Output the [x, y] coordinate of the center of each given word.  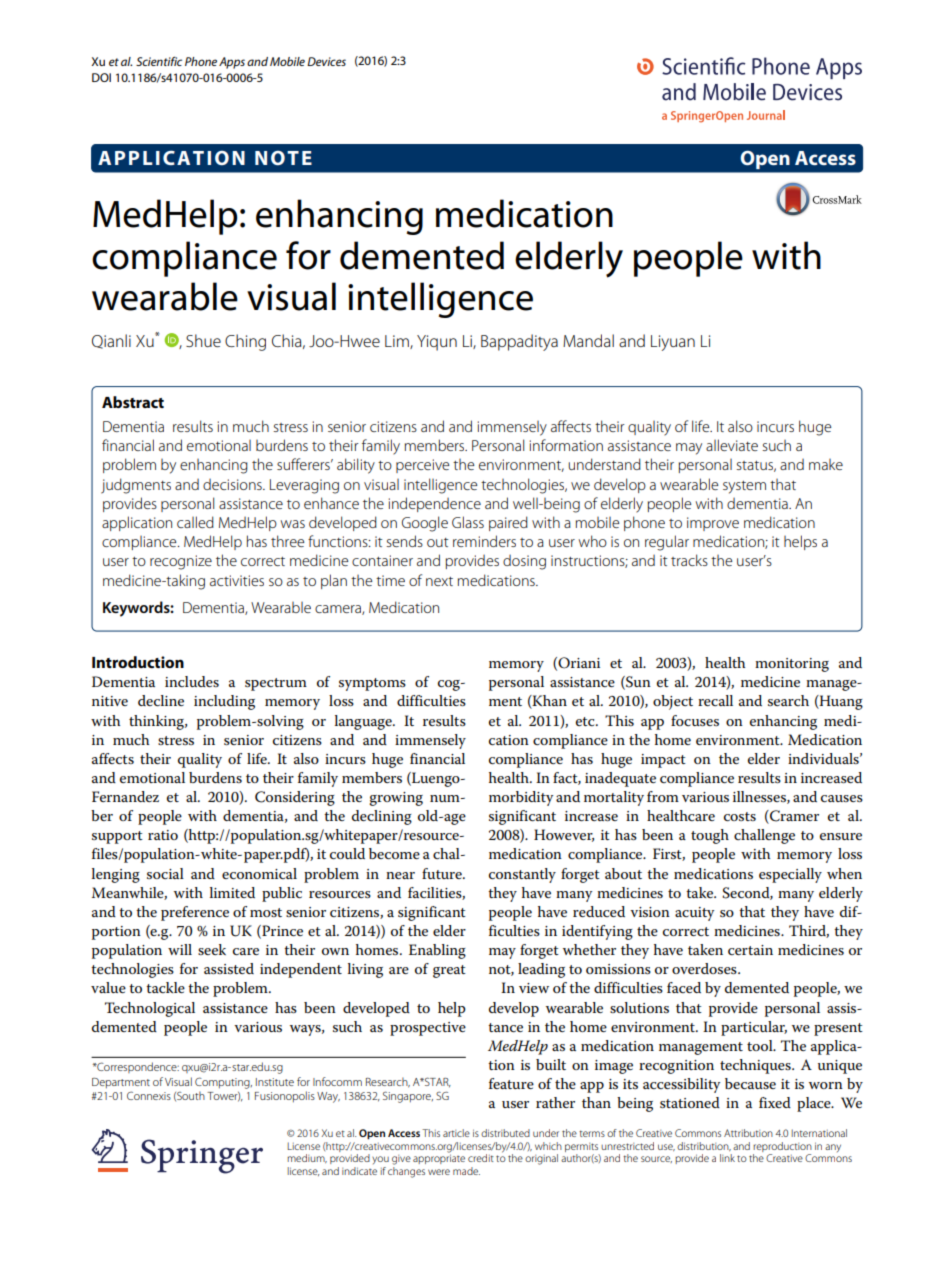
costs [740, 816]
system [744, 487]
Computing [223, 1083]
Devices [326, 61]
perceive [423, 466]
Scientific [159, 61]
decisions [233, 484]
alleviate [732, 445]
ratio [163, 835]
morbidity [521, 798]
